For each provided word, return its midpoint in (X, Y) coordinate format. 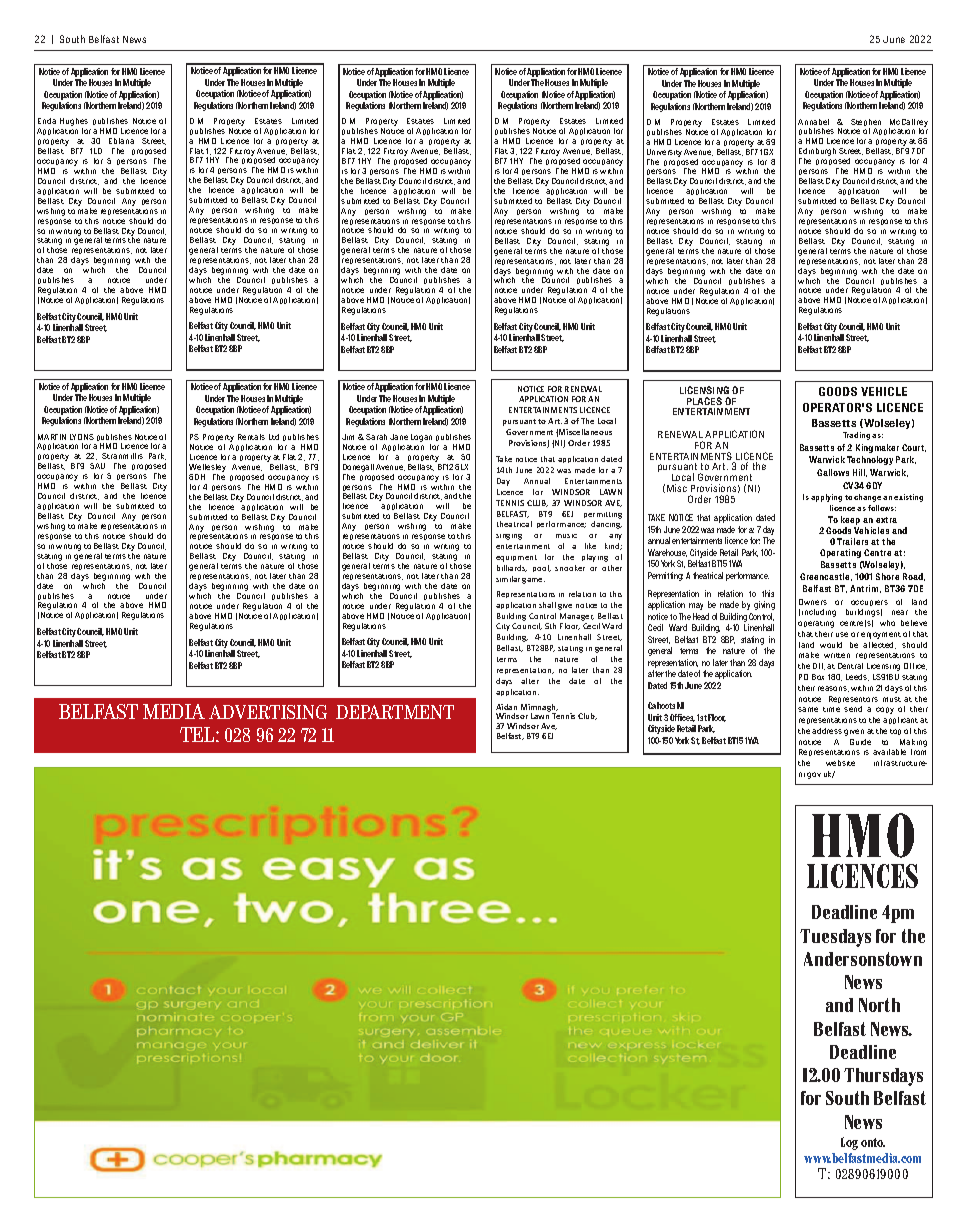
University (664, 153)
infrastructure (900, 763)
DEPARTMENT (395, 712)
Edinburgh (817, 153)
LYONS (82, 437)
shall (547, 605)
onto (873, 1142)
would (831, 645)
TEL (198, 734)
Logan (421, 439)
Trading (856, 436)
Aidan (506, 707)
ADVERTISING (268, 712)
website (840, 763)
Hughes (74, 123)
